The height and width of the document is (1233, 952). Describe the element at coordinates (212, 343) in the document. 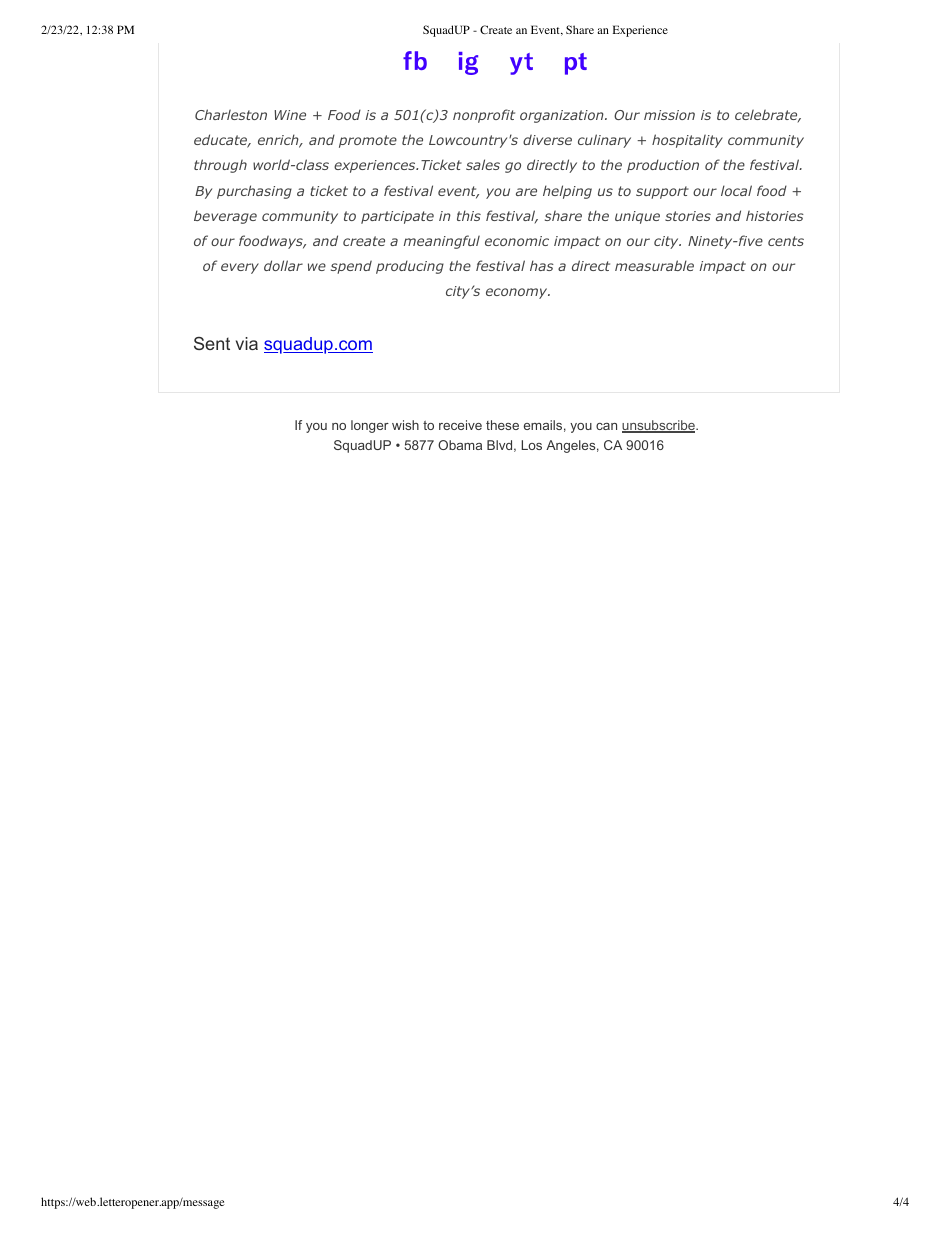

I see `Sent` at that location.
